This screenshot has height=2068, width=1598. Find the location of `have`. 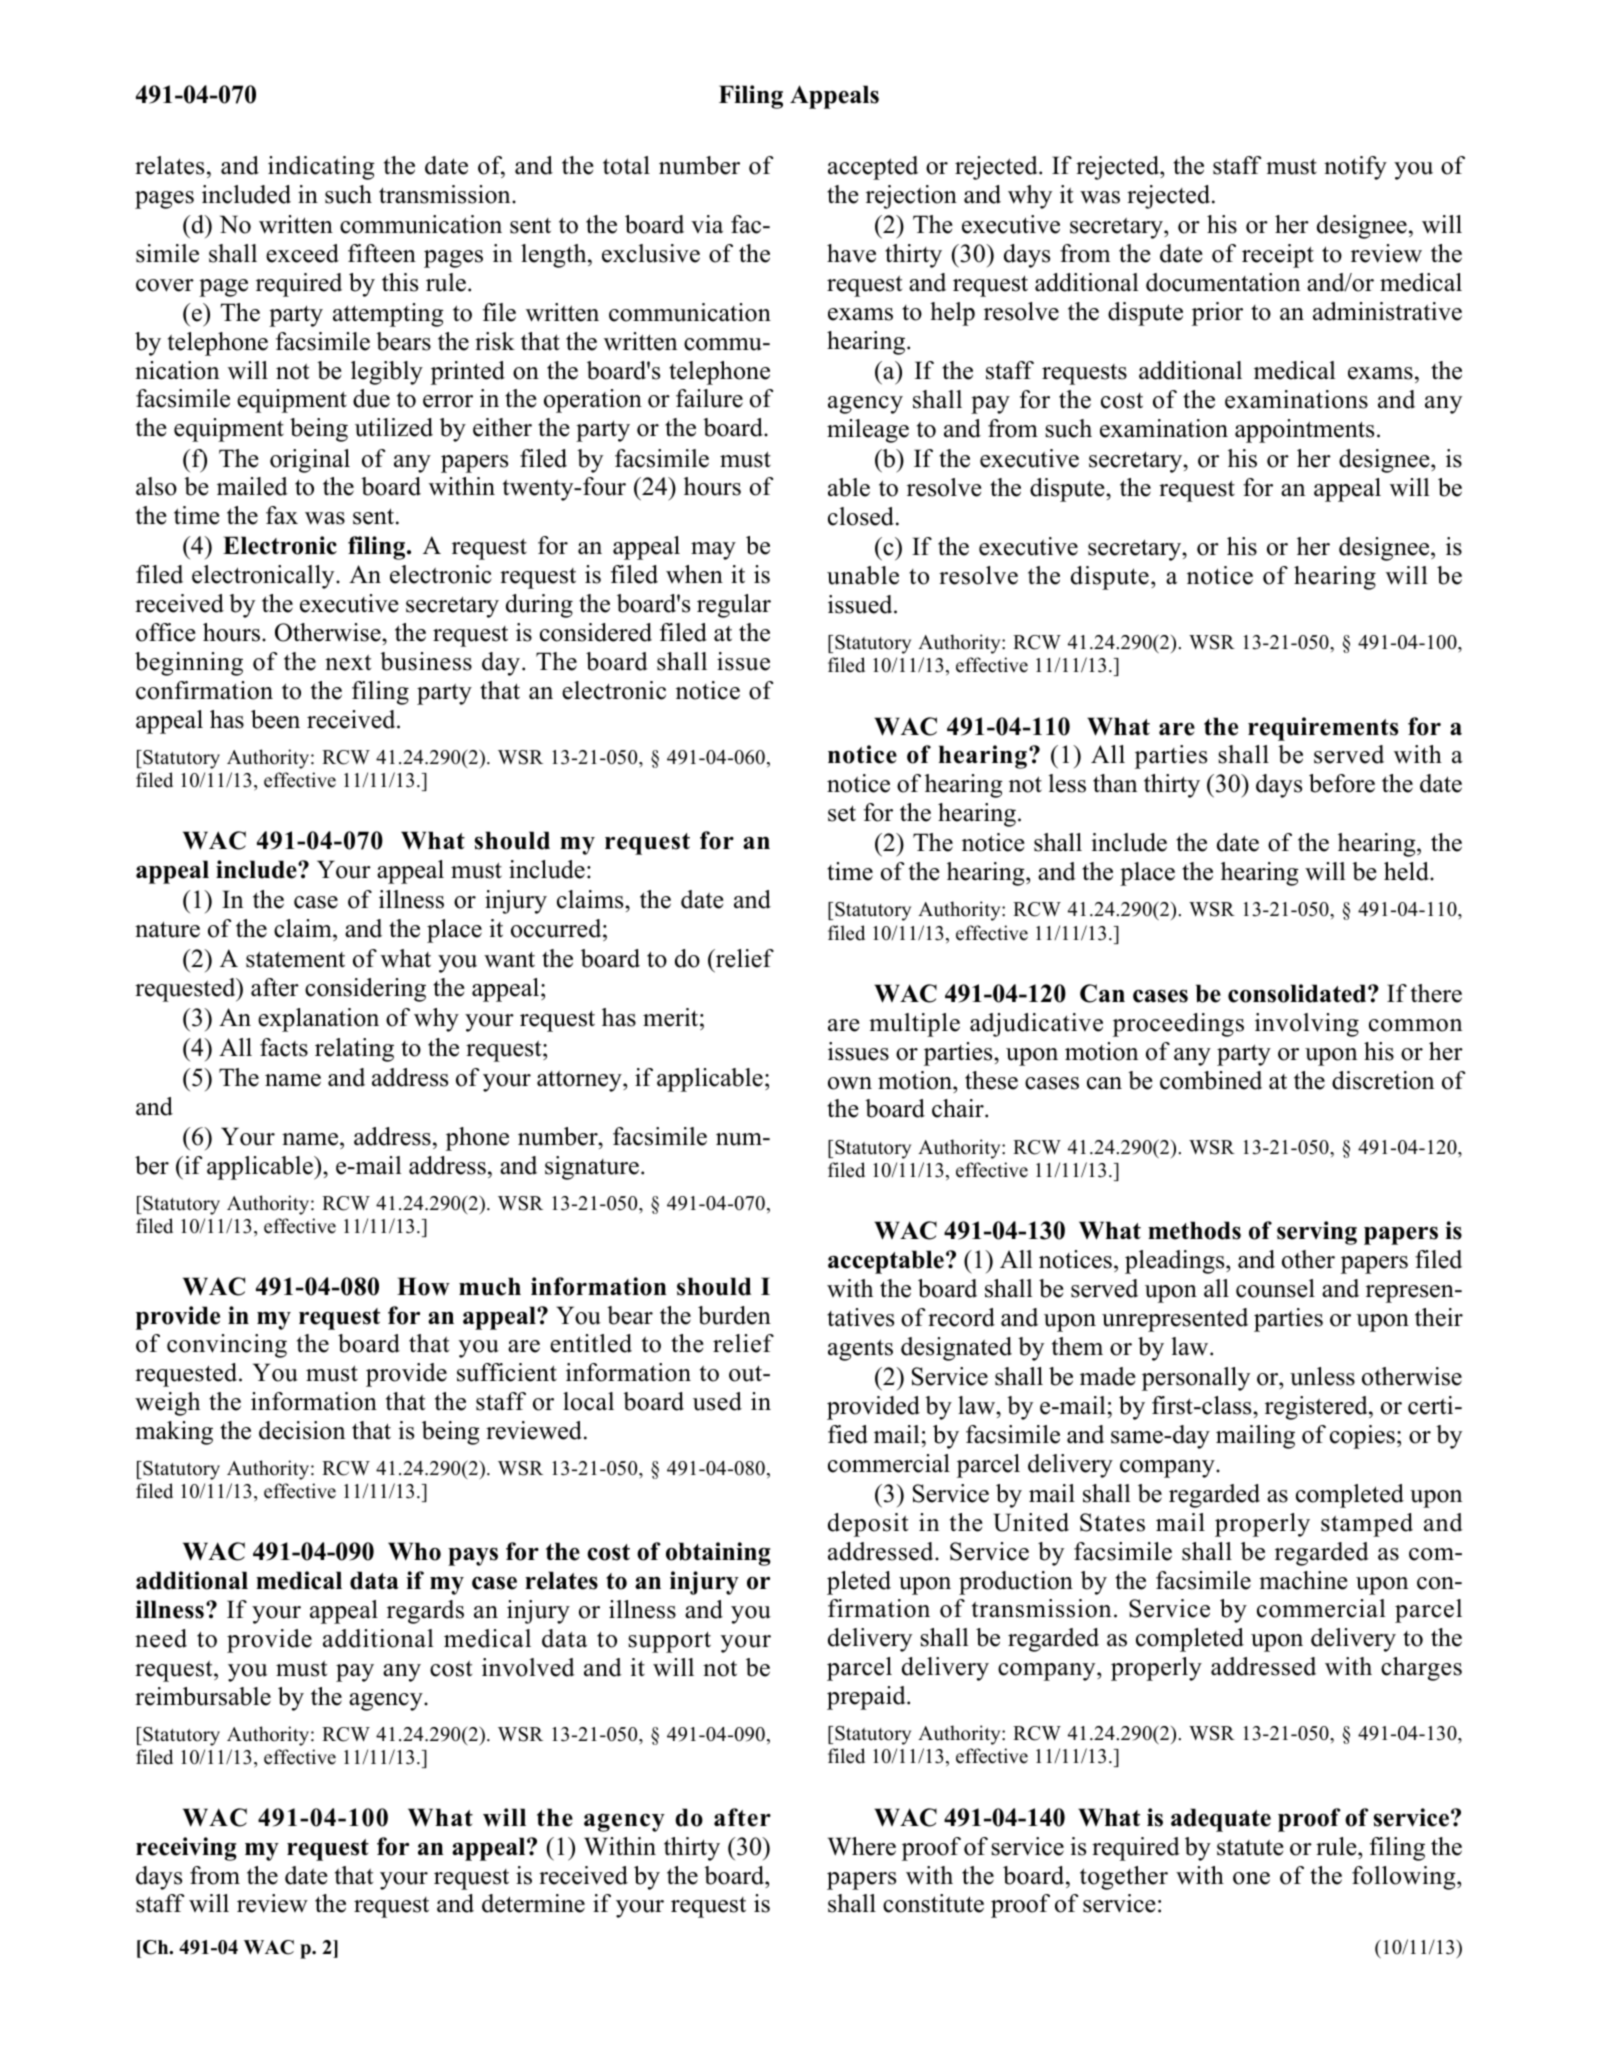

have is located at coordinates (851, 253).
